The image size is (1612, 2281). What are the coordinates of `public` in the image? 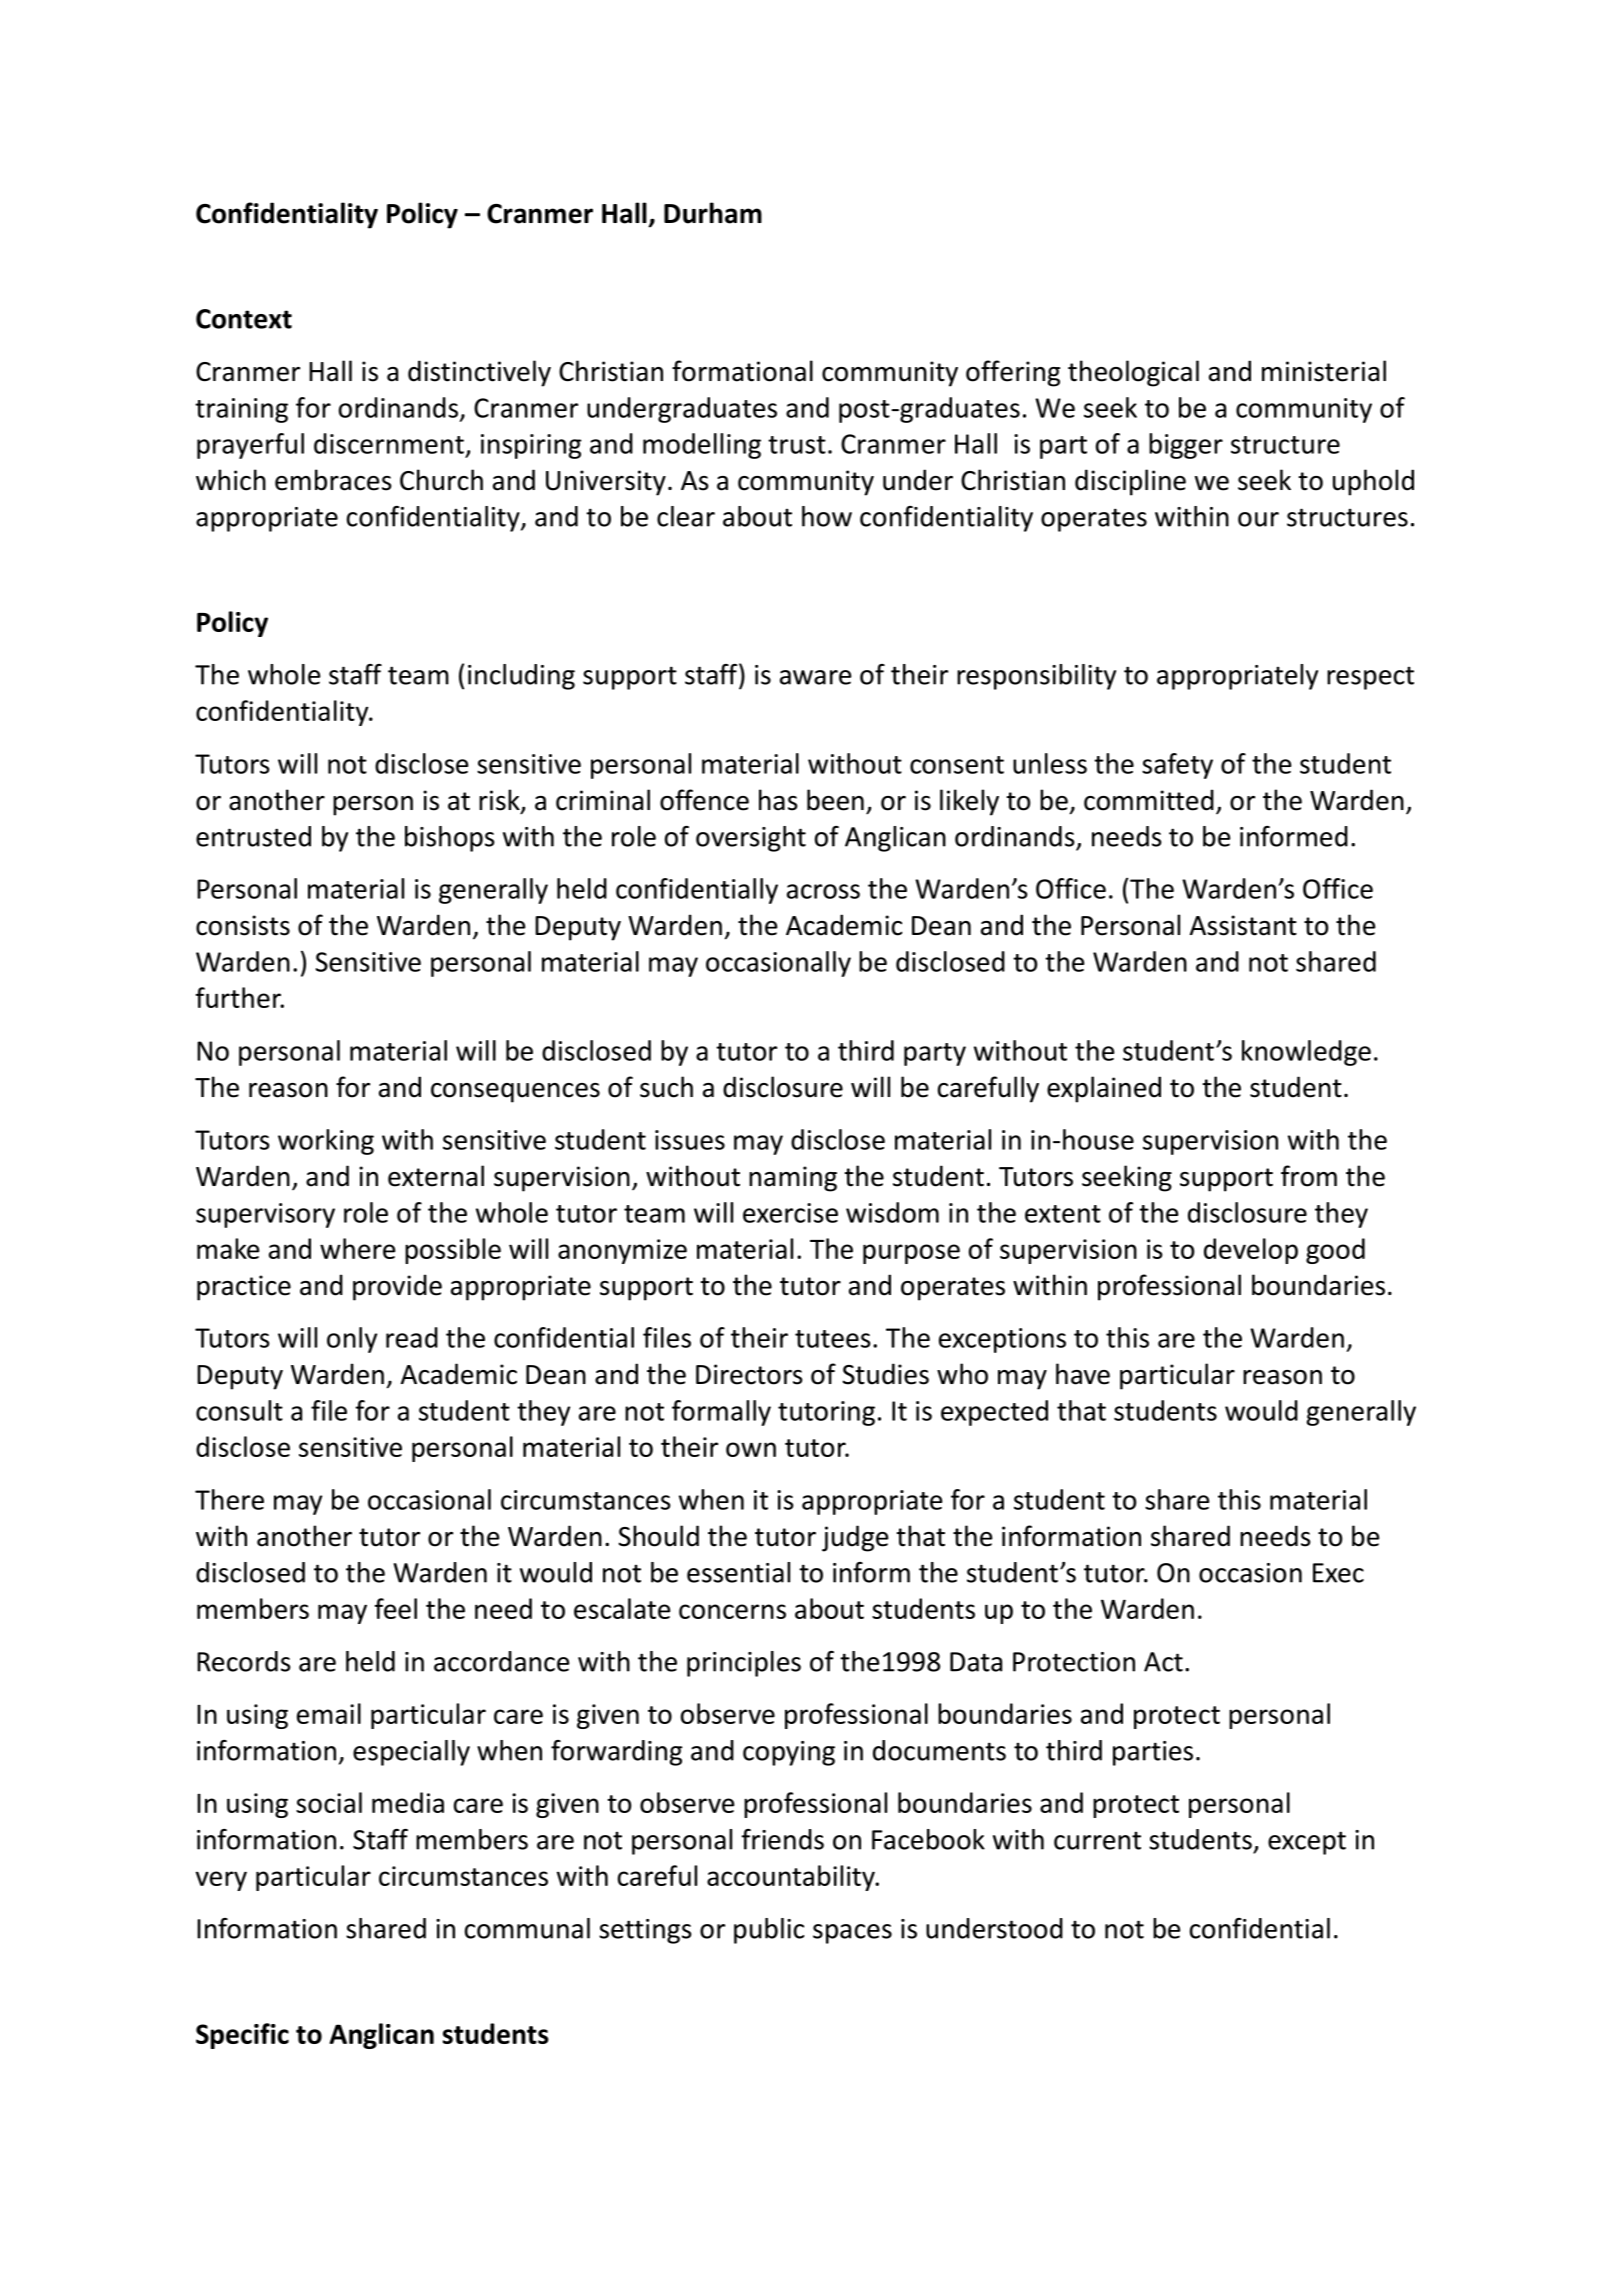 It's located at (769, 1931).
